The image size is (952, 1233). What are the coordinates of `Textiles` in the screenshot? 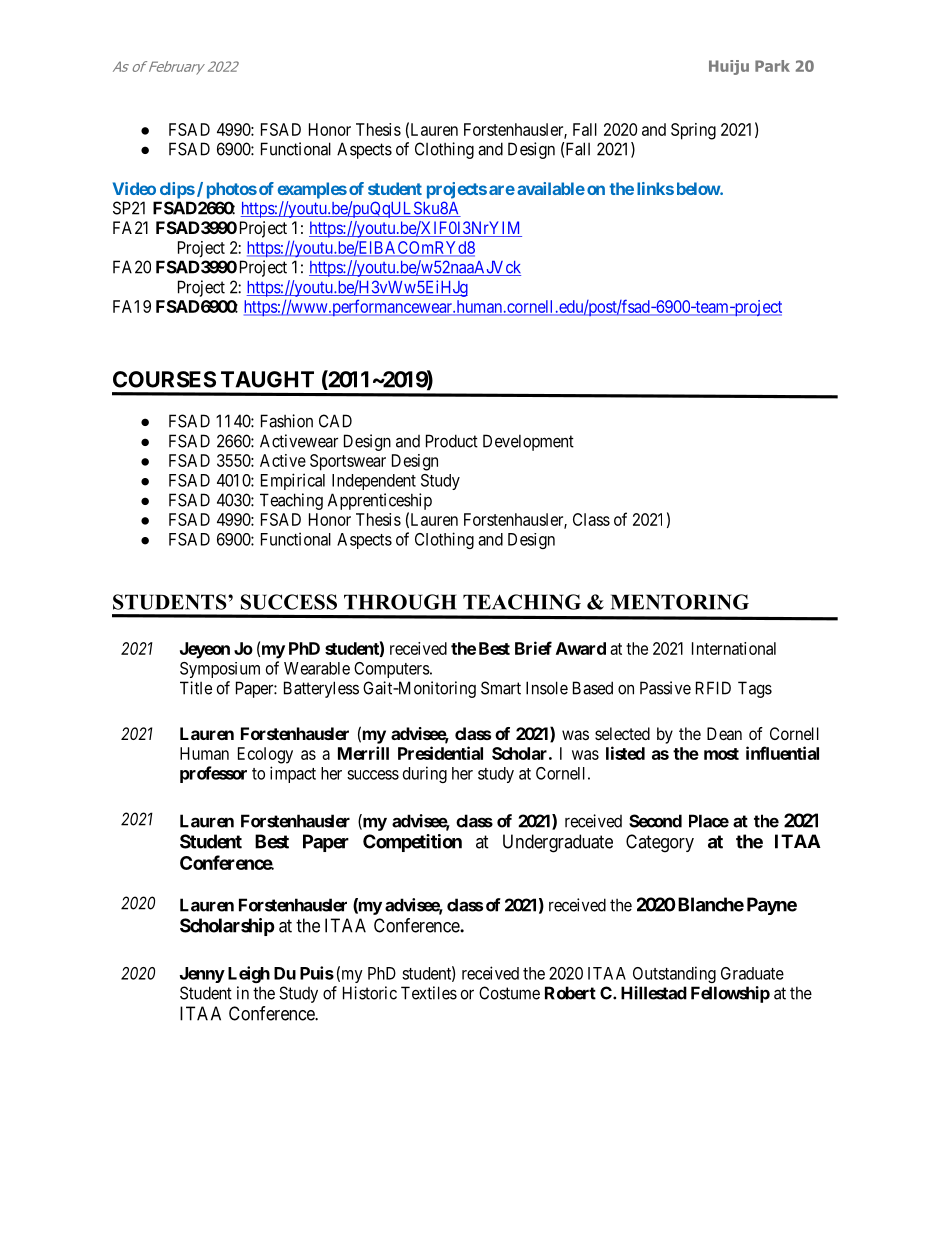 It's located at (429, 993).
